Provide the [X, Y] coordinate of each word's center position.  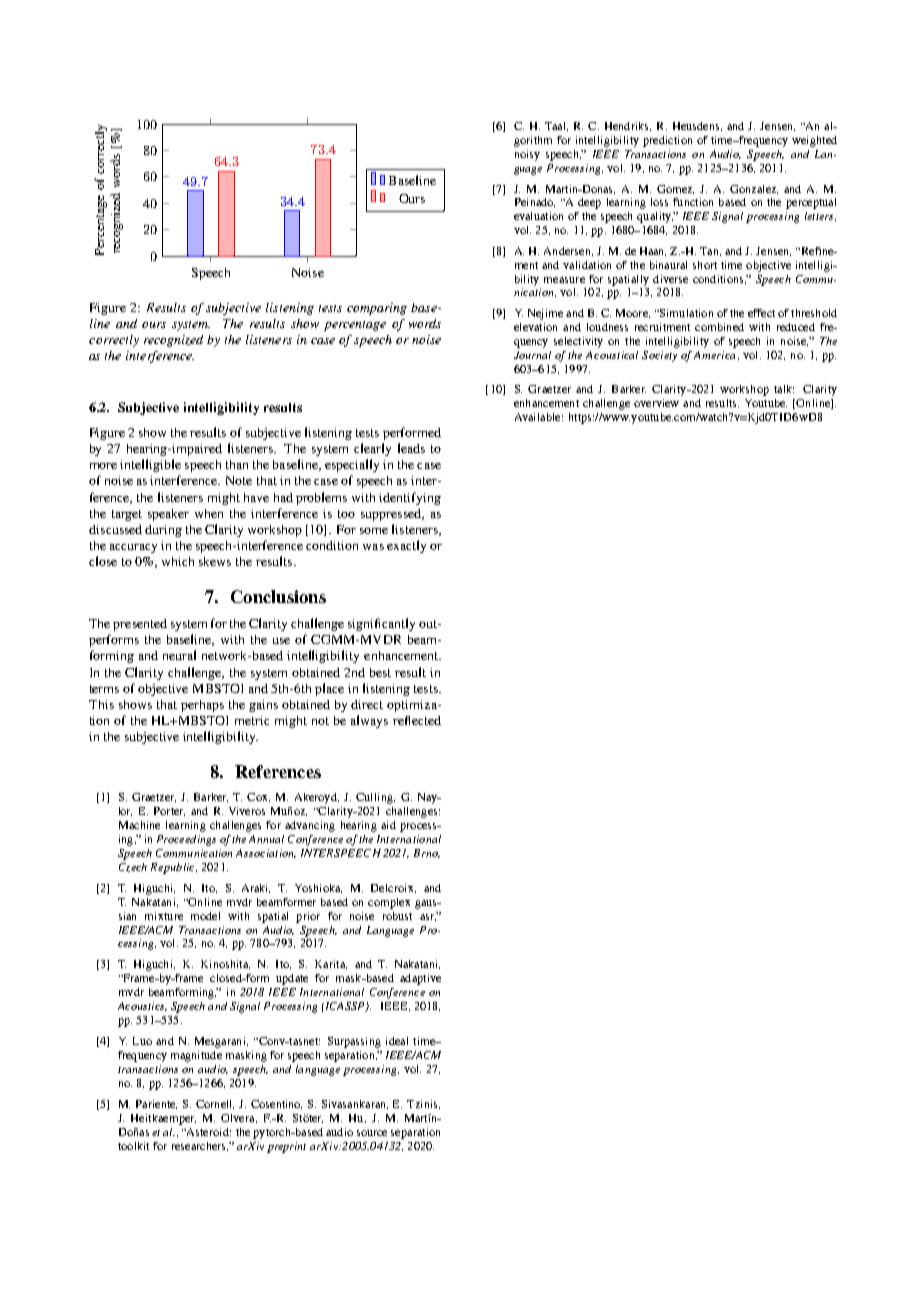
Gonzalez [754, 189]
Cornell [215, 1104]
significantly [381, 624]
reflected [417, 720]
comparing [377, 309]
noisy [527, 155]
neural [179, 655]
